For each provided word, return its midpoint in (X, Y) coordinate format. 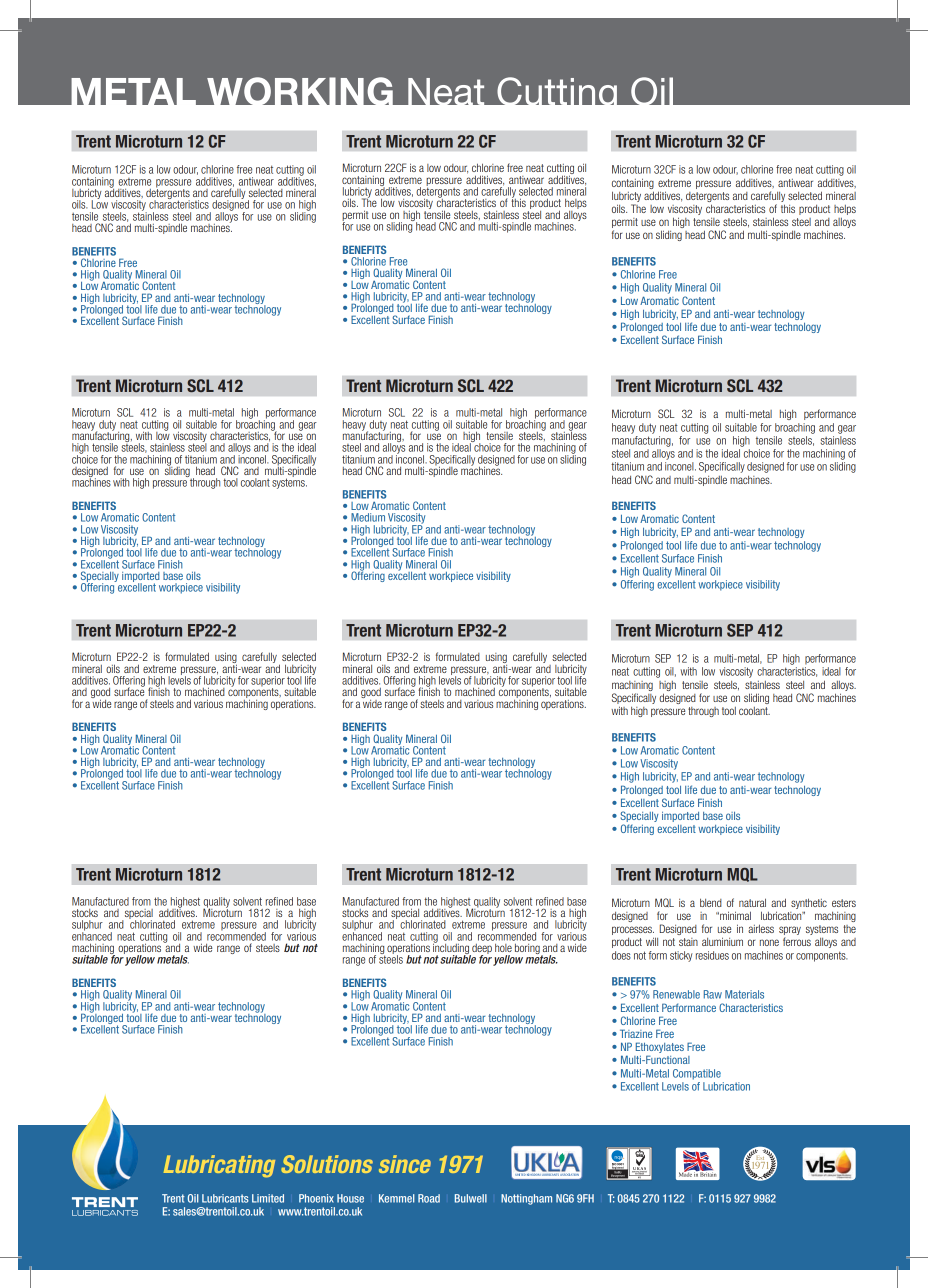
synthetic (809, 903)
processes (633, 932)
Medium (368, 517)
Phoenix (316, 1198)
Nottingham (526, 1199)
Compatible (697, 1074)
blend (711, 902)
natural (752, 902)
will (652, 941)
